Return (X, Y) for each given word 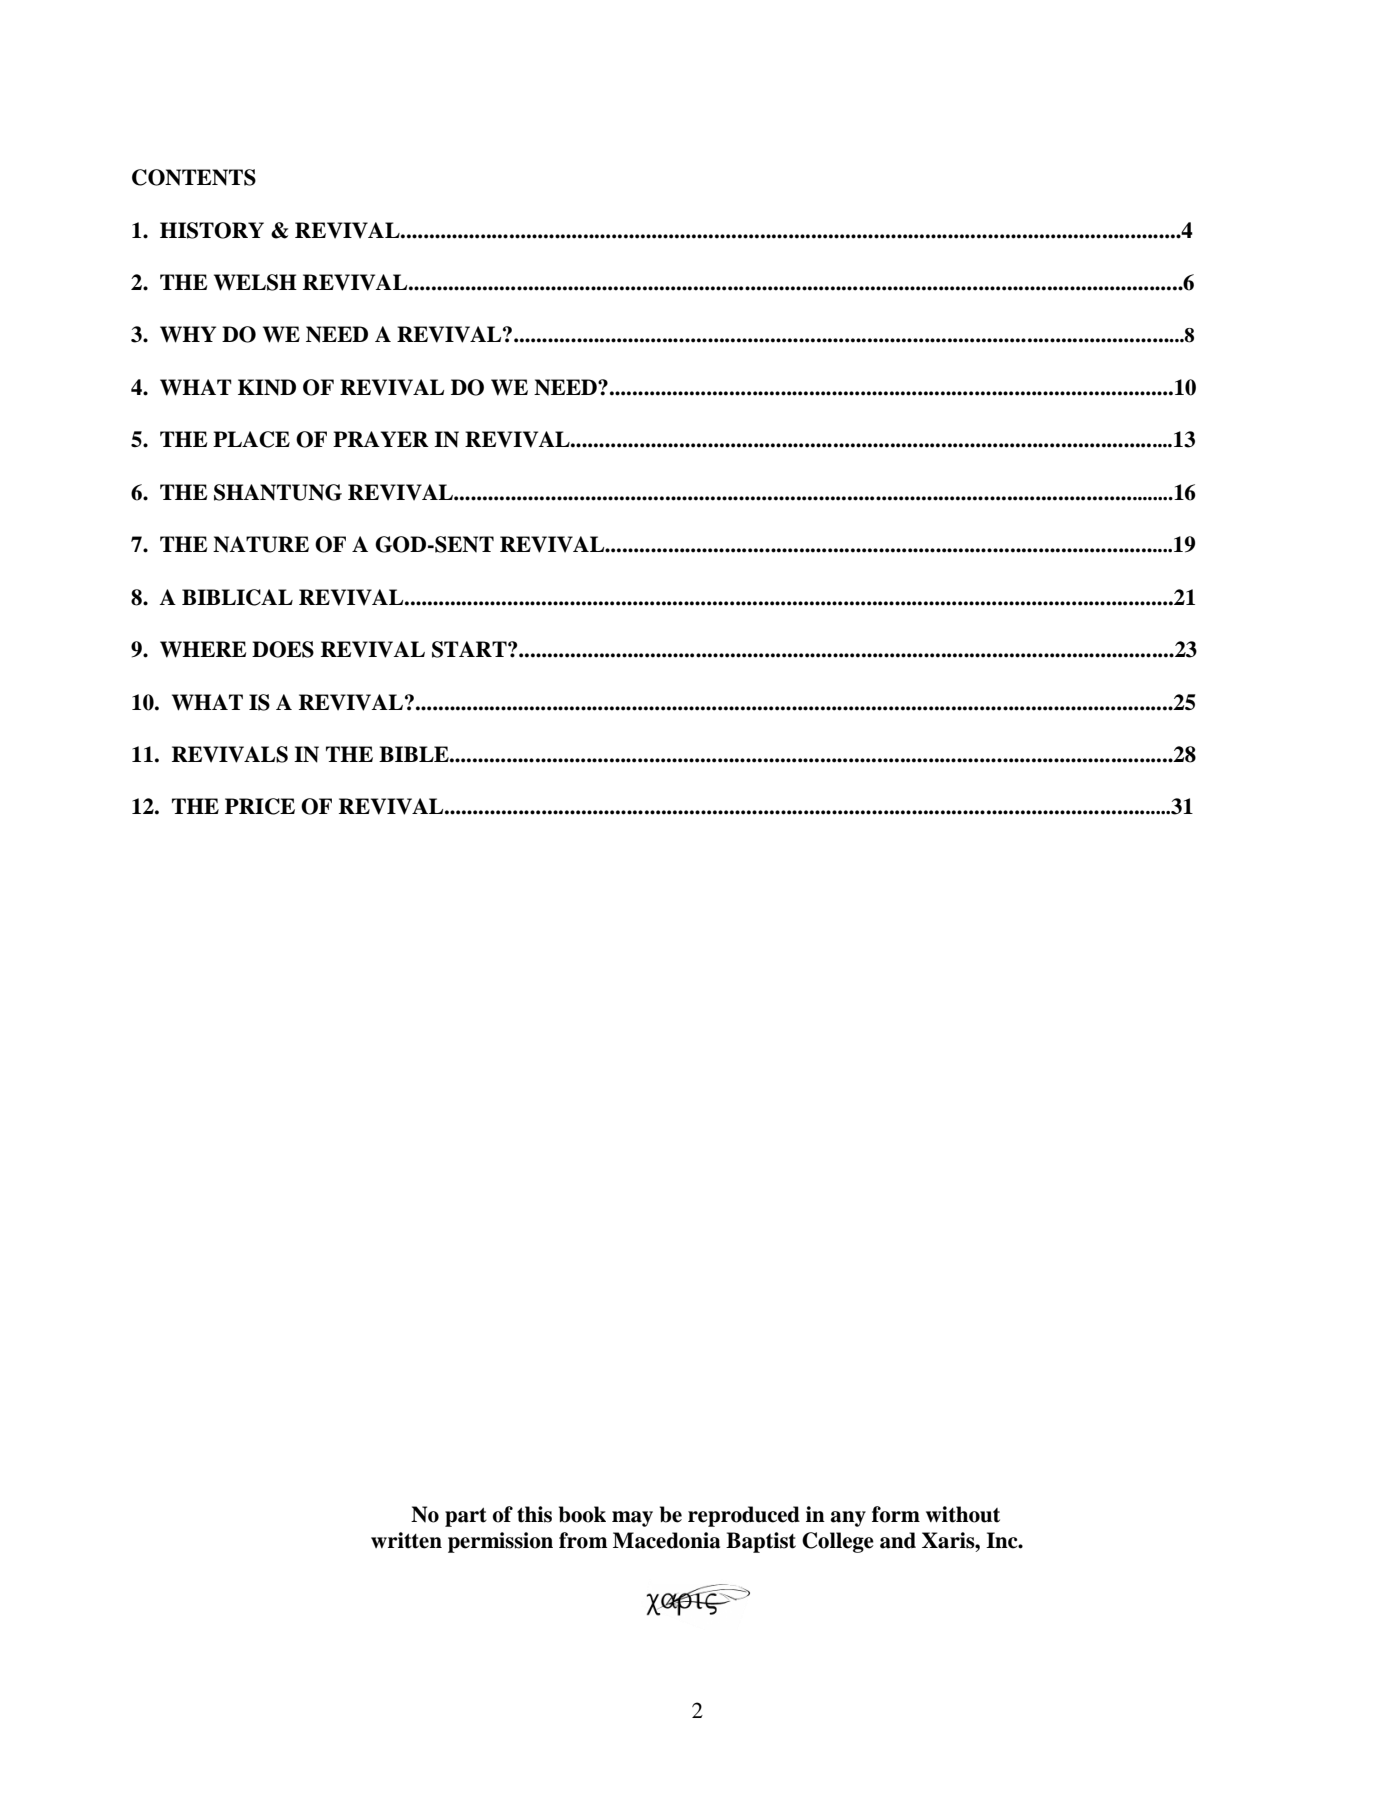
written (406, 1540)
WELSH (255, 282)
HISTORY (212, 230)
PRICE (260, 806)
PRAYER (381, 439)
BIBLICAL (237, 597)
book (582, 1514)
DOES (283, 649)
